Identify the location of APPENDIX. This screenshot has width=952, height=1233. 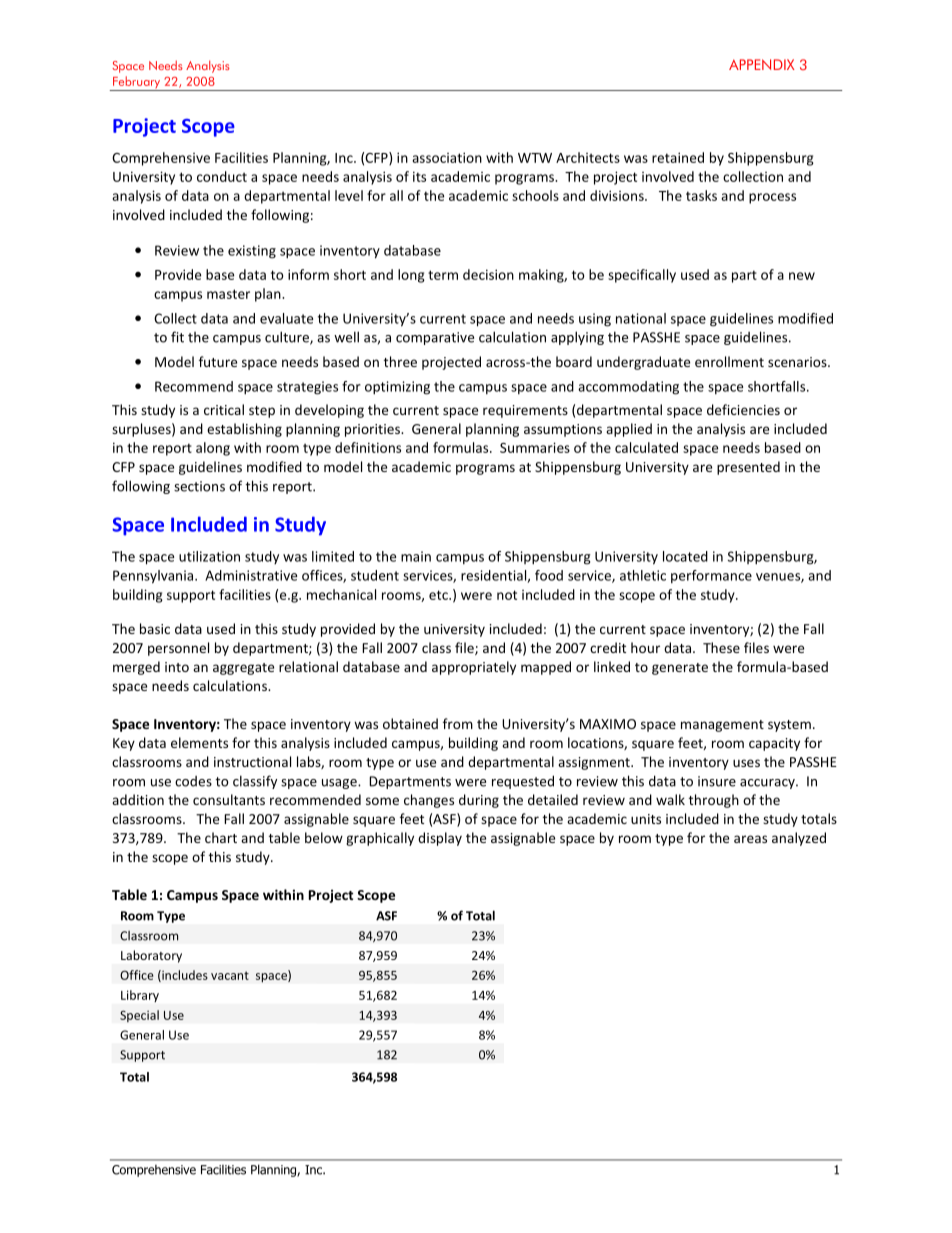
(762, 64).
